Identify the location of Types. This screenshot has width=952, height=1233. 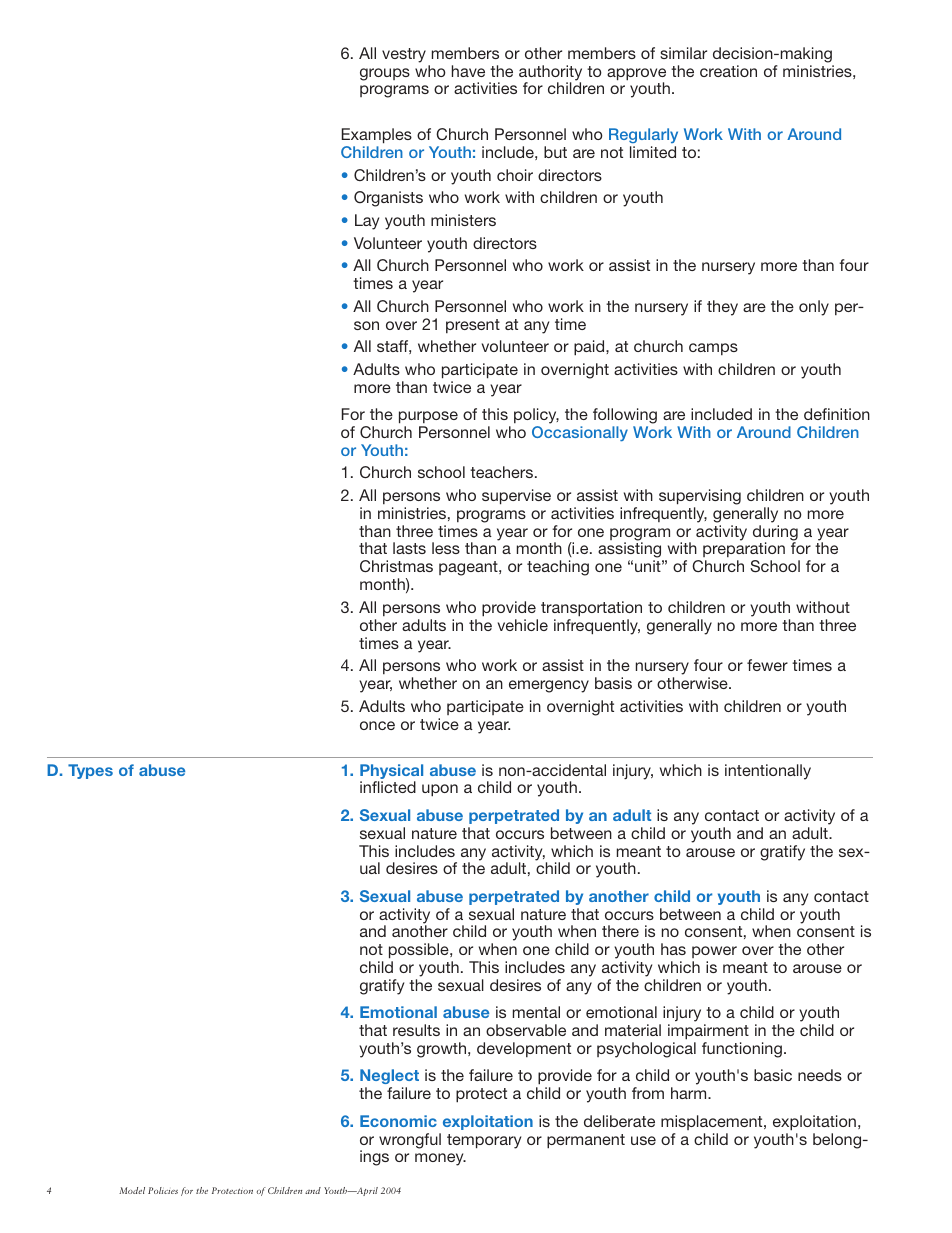
(90, 771).
